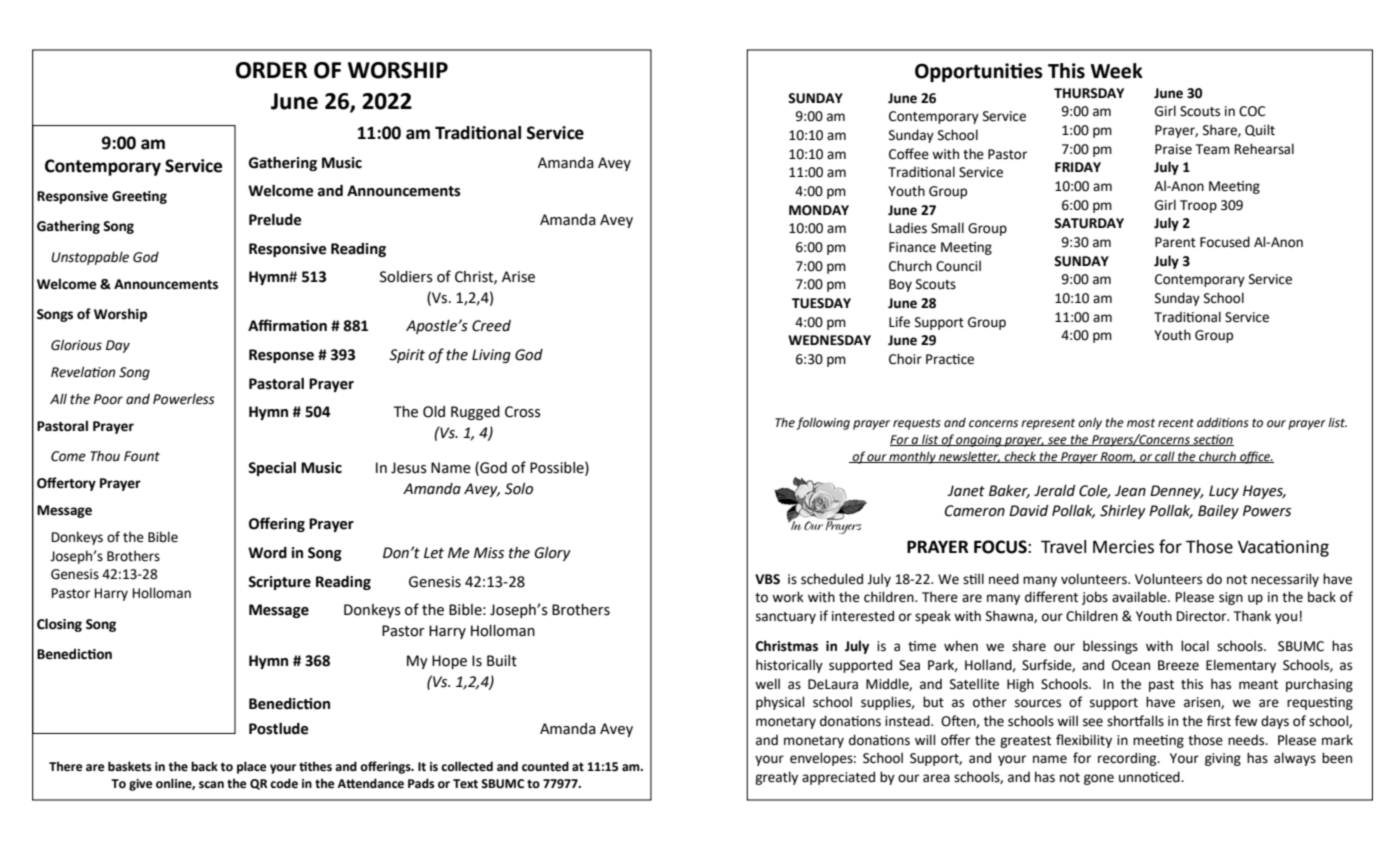 This screenshot has width=1400, height=850. I want to click on THURSDAY, so click(1089, 93).
